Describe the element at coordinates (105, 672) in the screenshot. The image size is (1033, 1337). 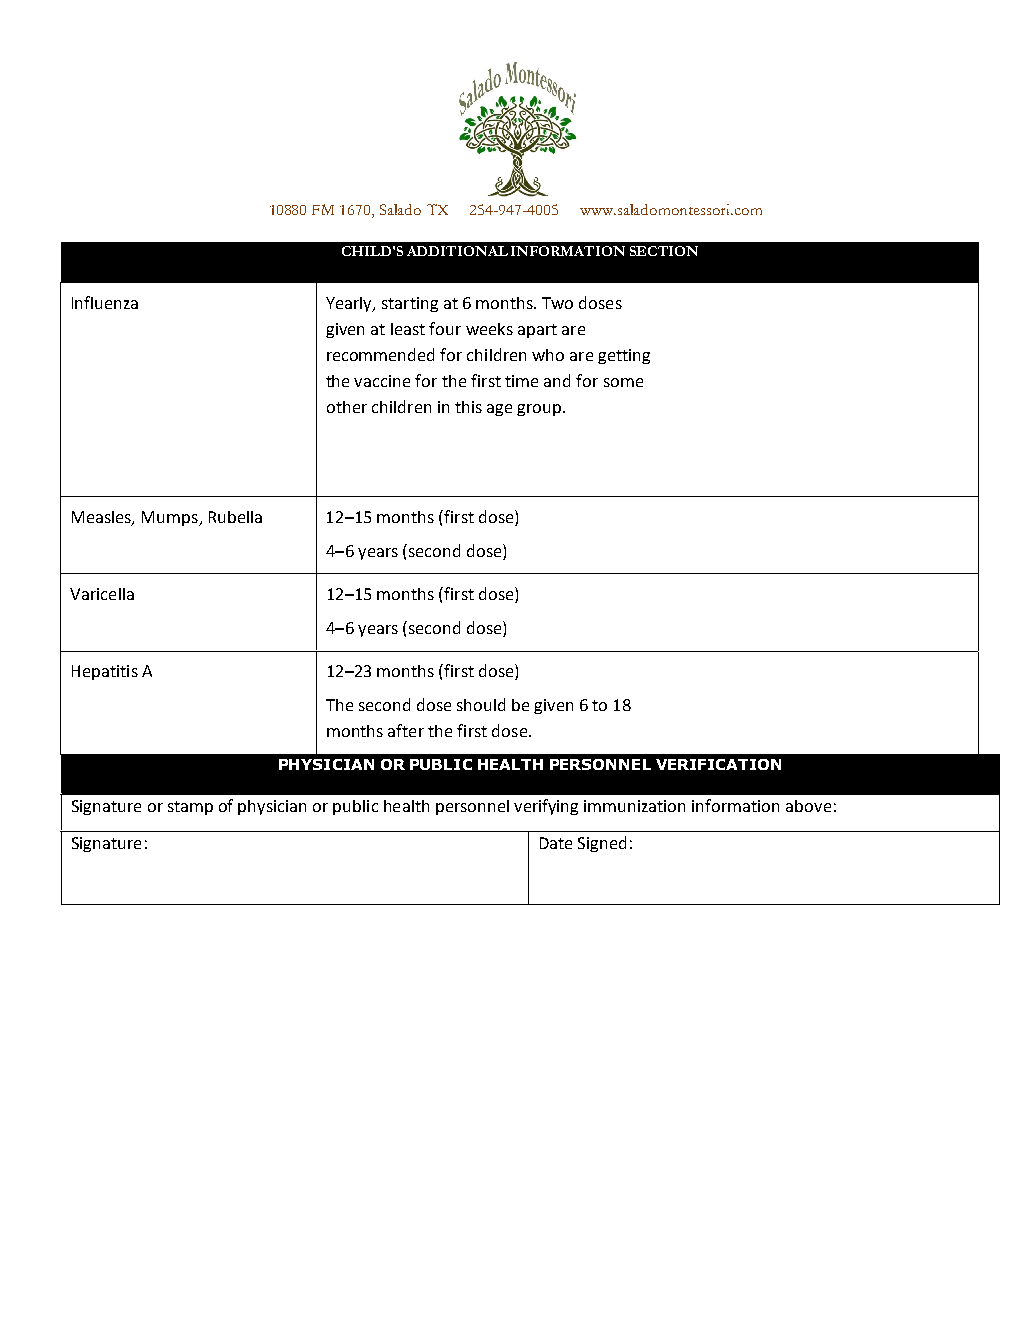
I see `Hepatitis` at that location.
